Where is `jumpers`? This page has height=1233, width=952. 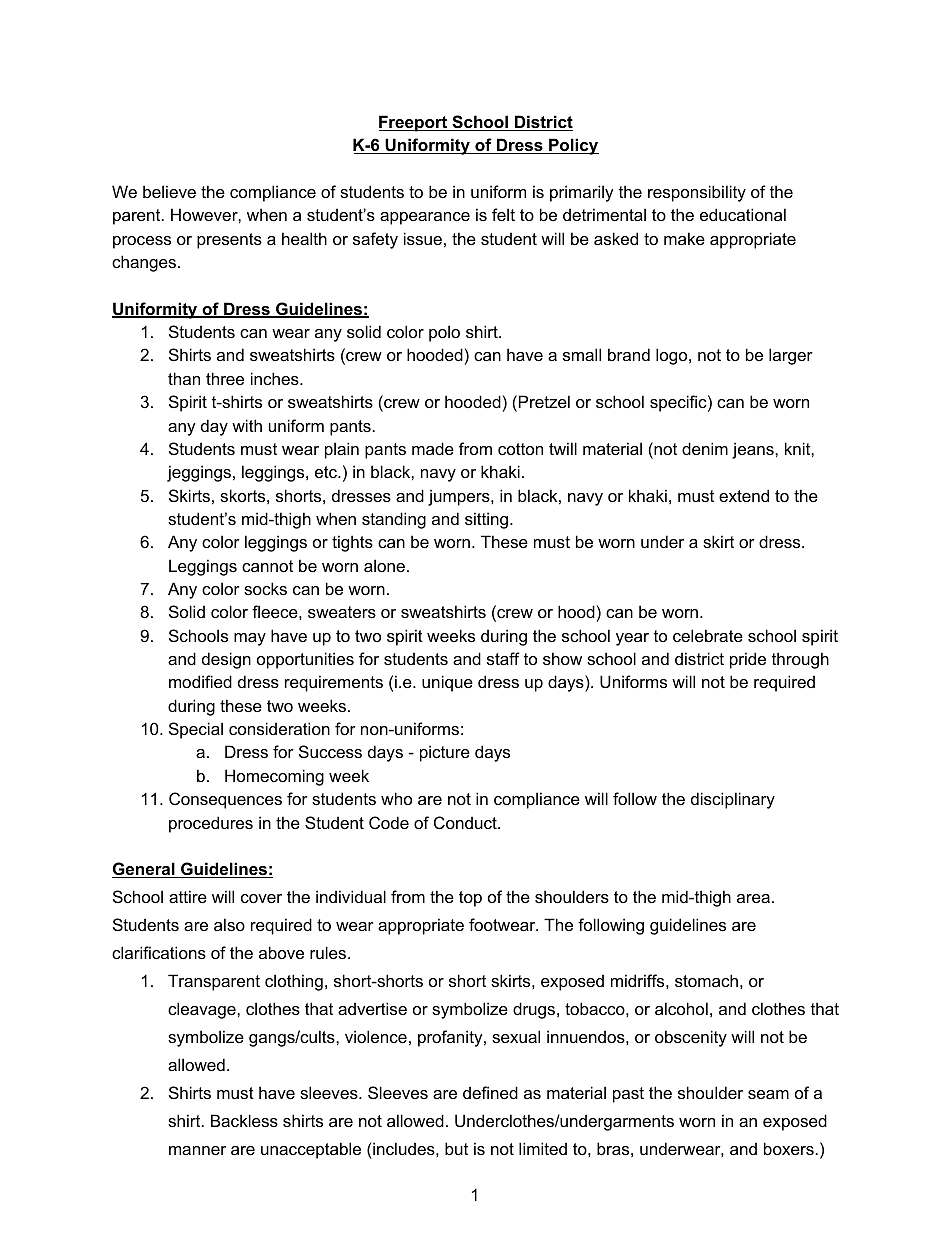
jumpers is located at coordinates (460, 497).
